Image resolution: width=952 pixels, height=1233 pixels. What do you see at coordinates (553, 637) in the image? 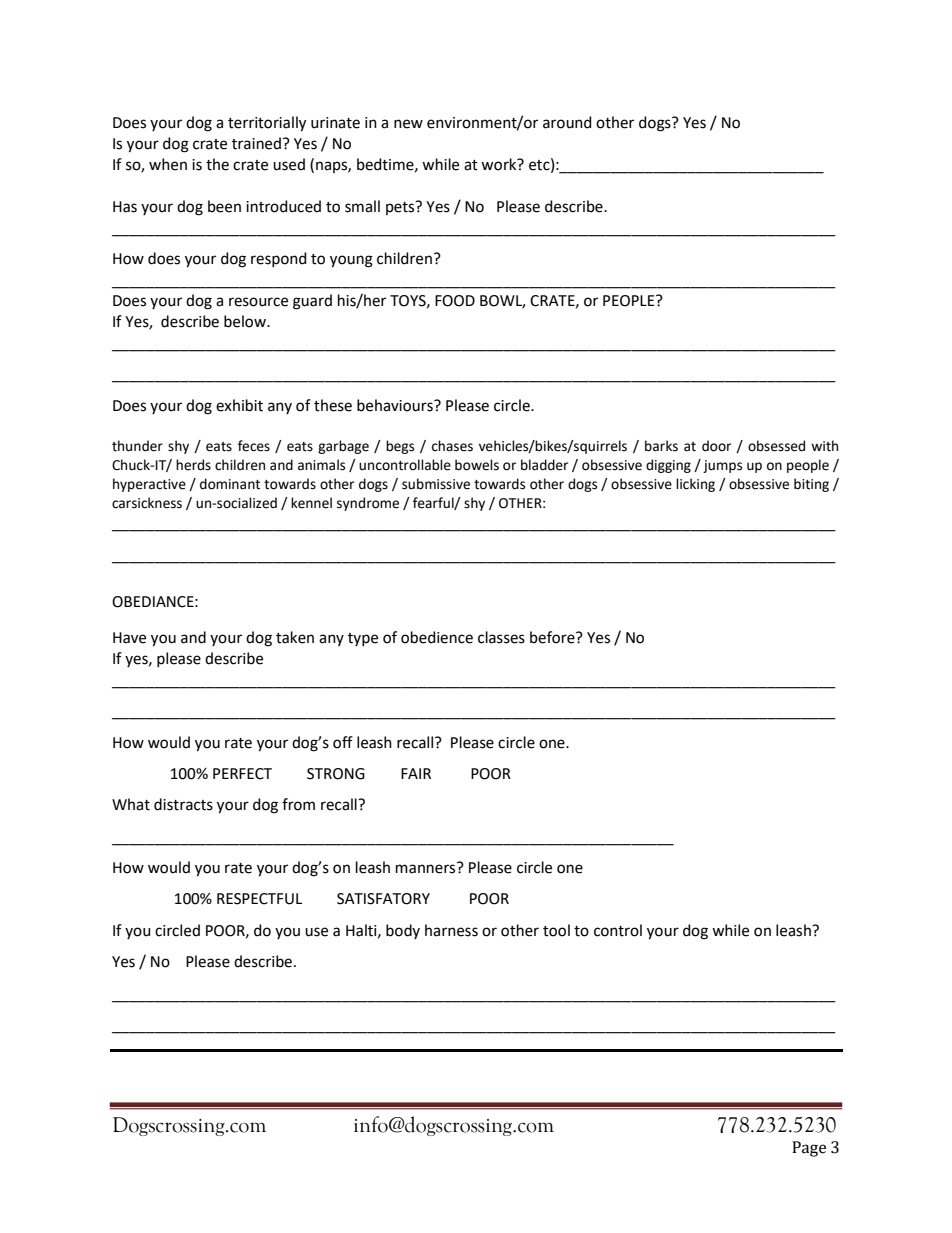
I see `before` at bounding box center [553, 637].
